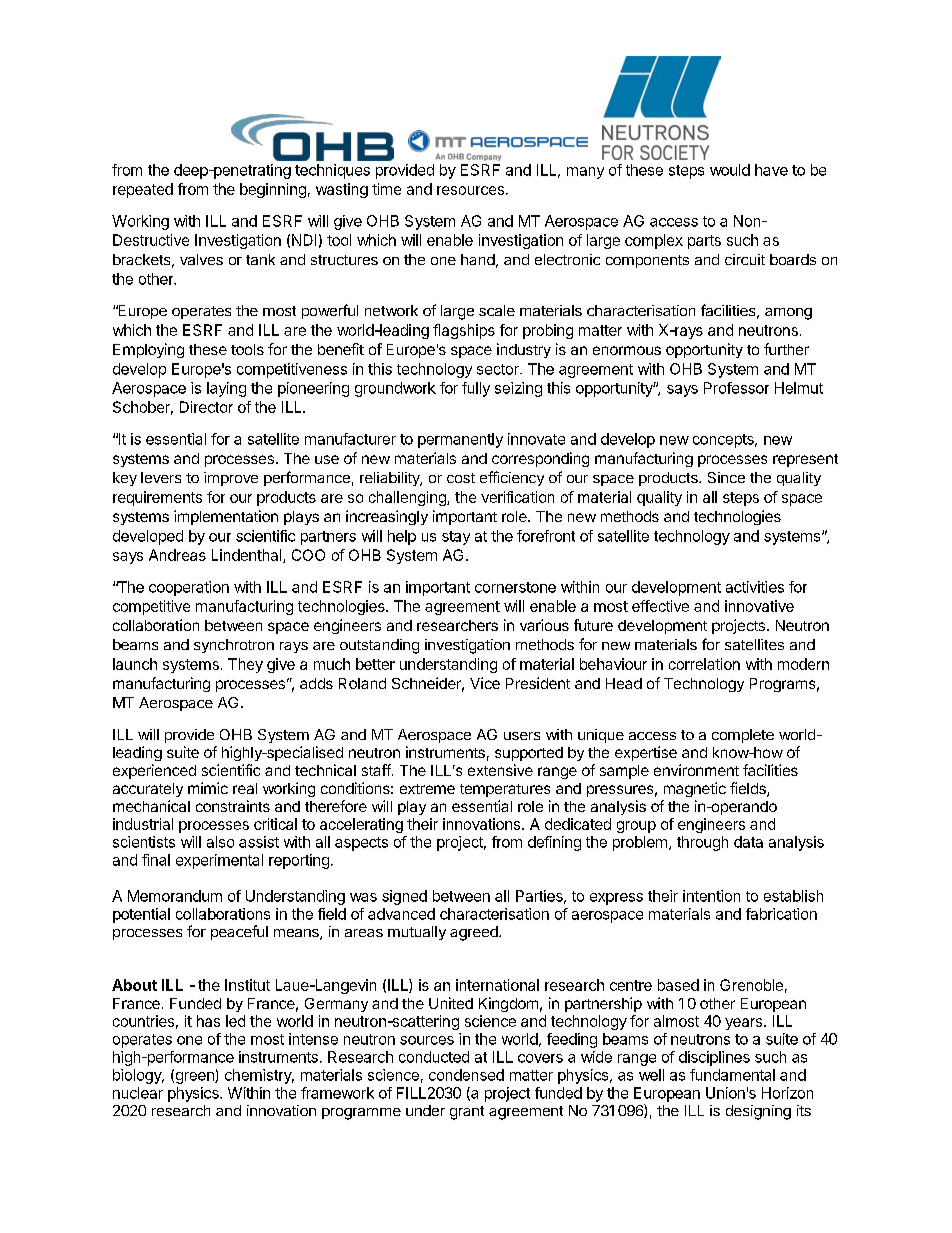  I want to click on repeated, so click(143, 190).
